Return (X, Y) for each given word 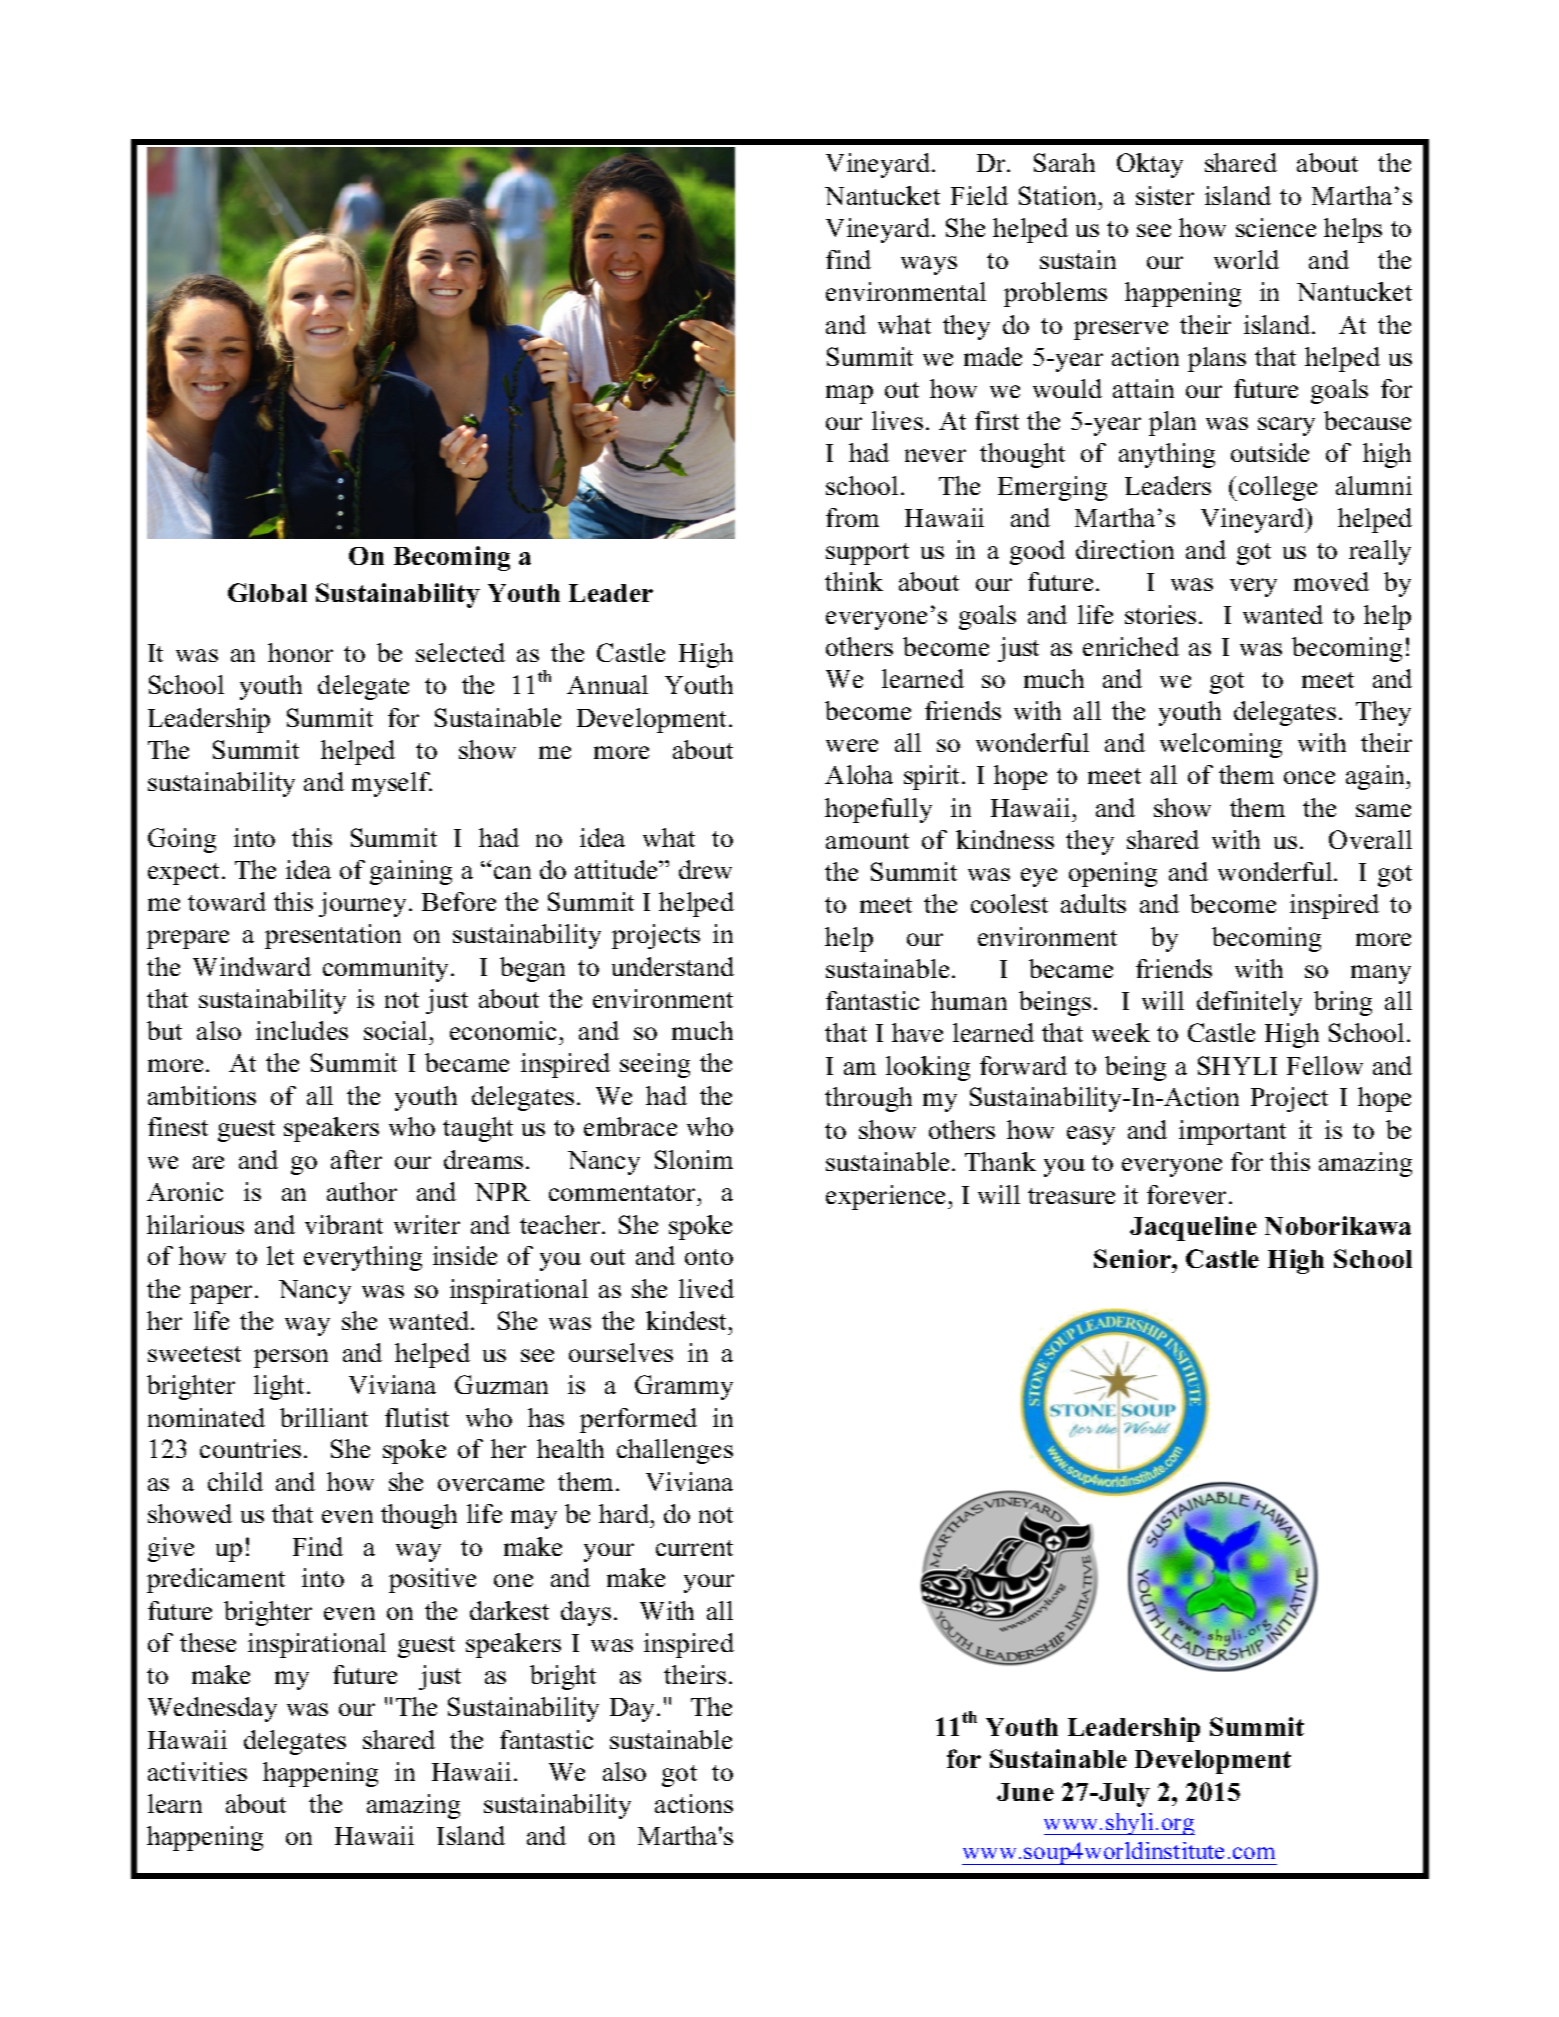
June (1025, 1792)
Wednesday (212, 1709)
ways (929, 265)
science (1276, 227)
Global (267, 592)
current (694, 1548)
